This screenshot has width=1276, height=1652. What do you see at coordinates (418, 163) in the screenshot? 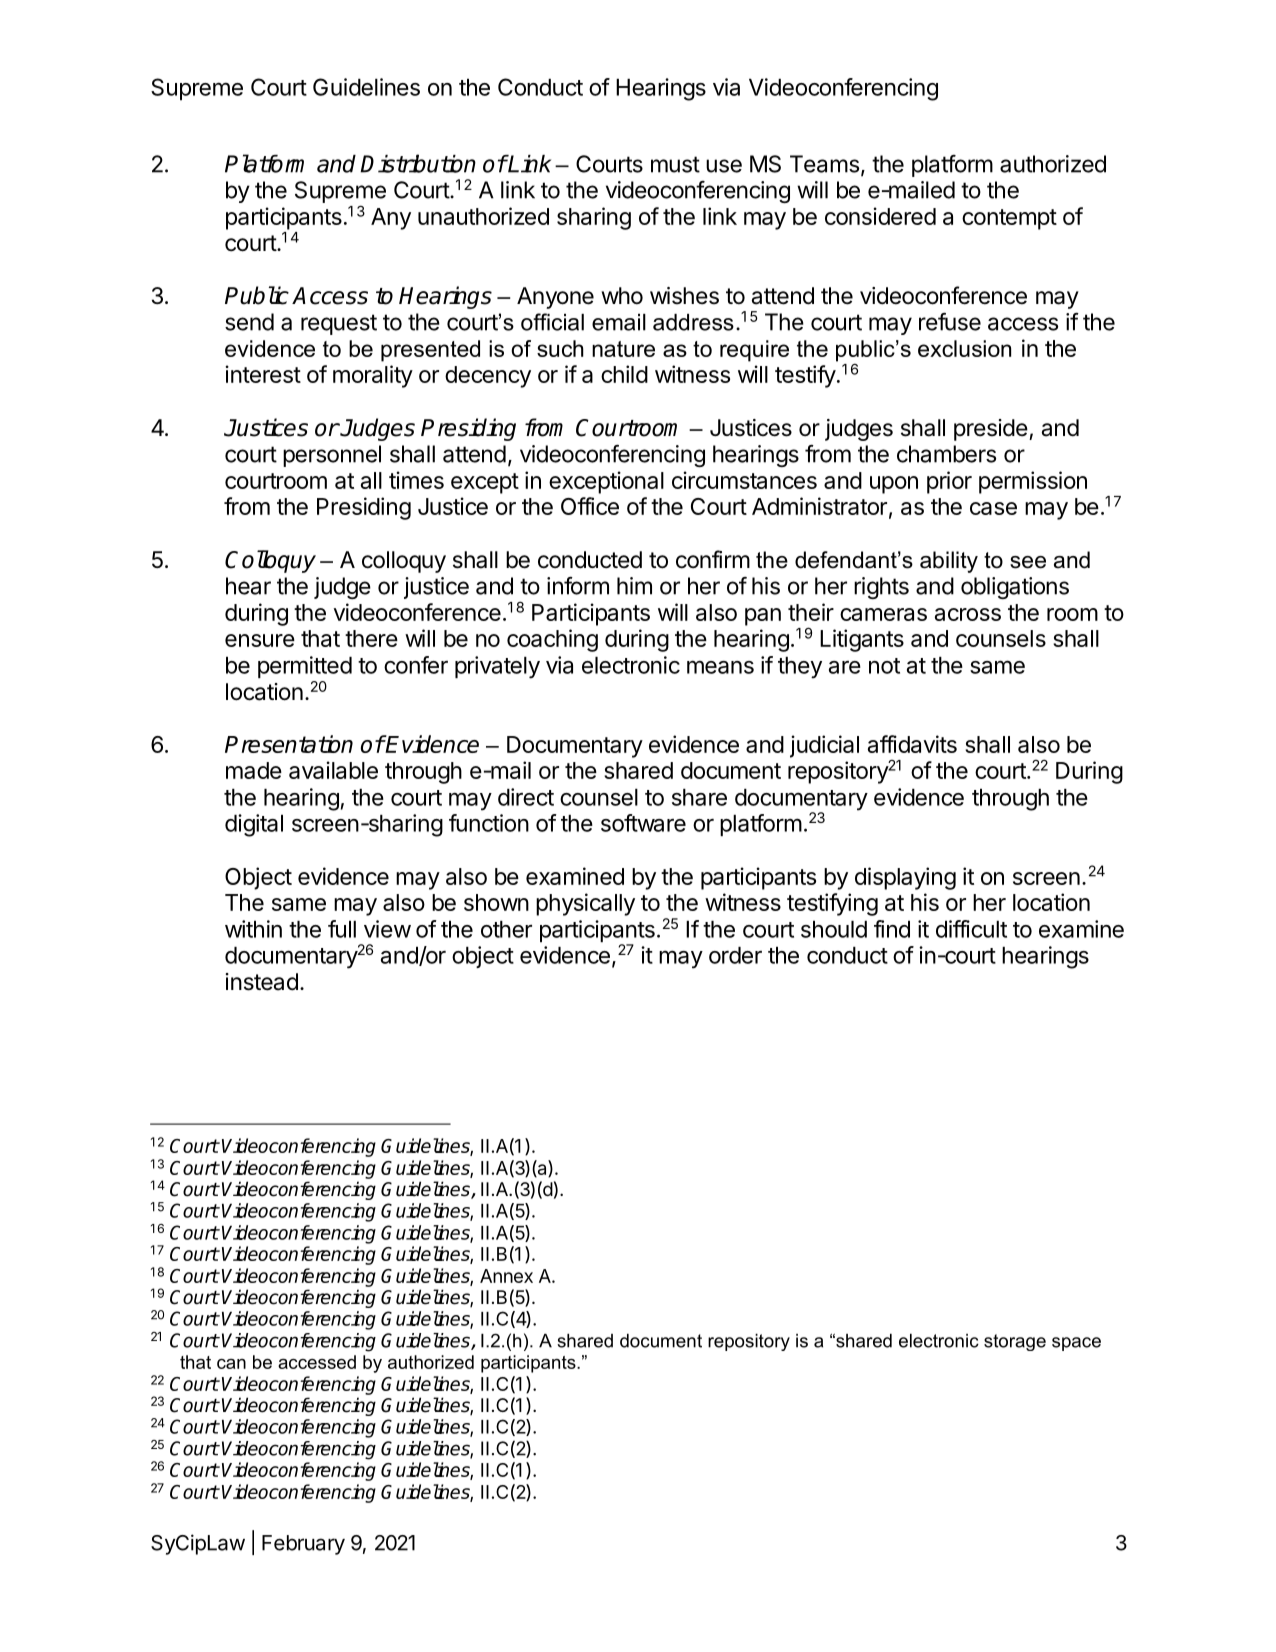
I see `Distribution` at bounding box center [418, 163].
